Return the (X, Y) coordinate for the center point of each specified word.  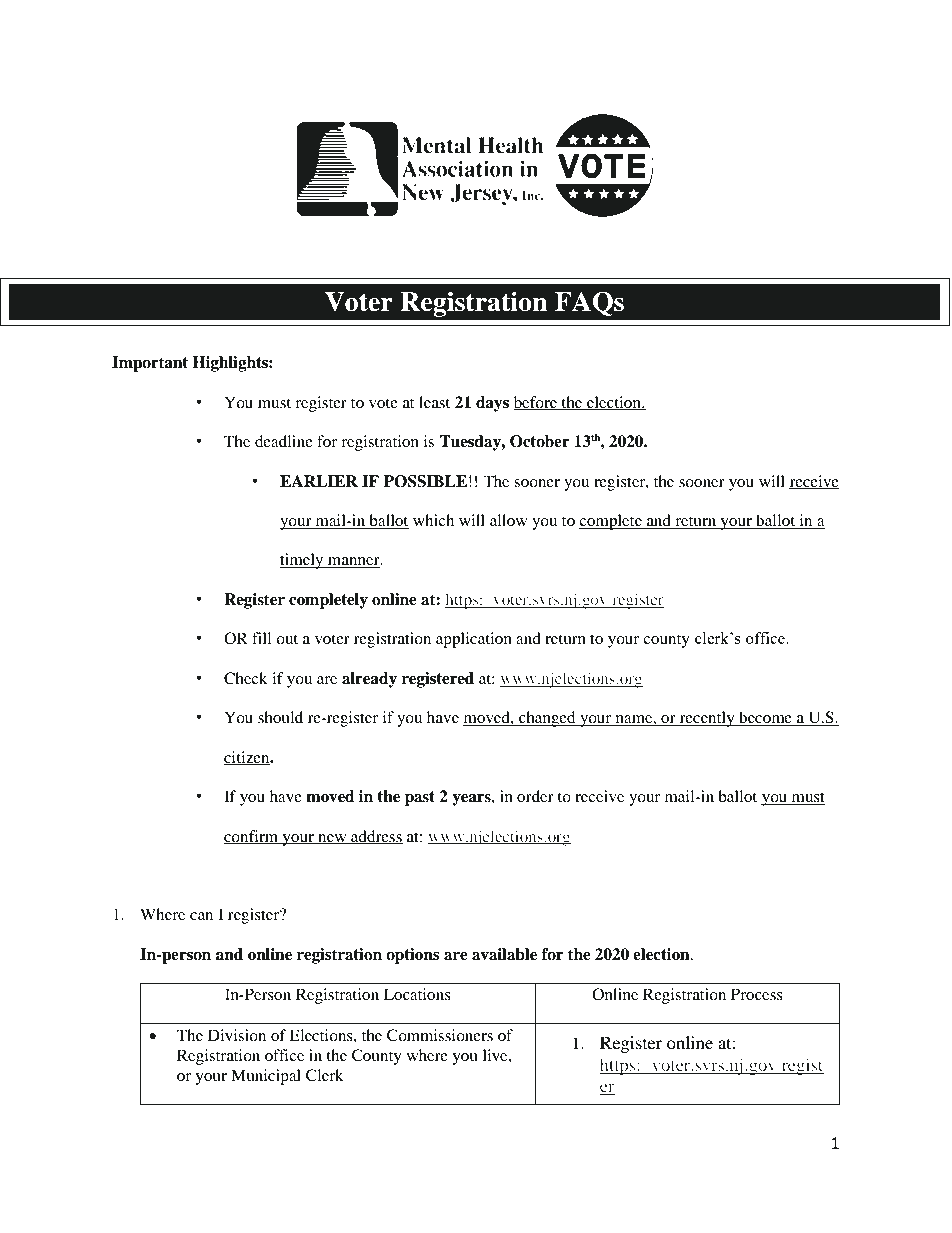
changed (547, 719)
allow (508, 520)
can (201, 916)
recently (707, 719)
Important (150, 364)
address (376, 837)
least (434, 402)
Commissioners (440, 1035)
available (504, 954)
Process (757, 994)
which (433, 520)
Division (237, 1035)
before (537, 403)
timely (303, 561)
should (280, 717)
